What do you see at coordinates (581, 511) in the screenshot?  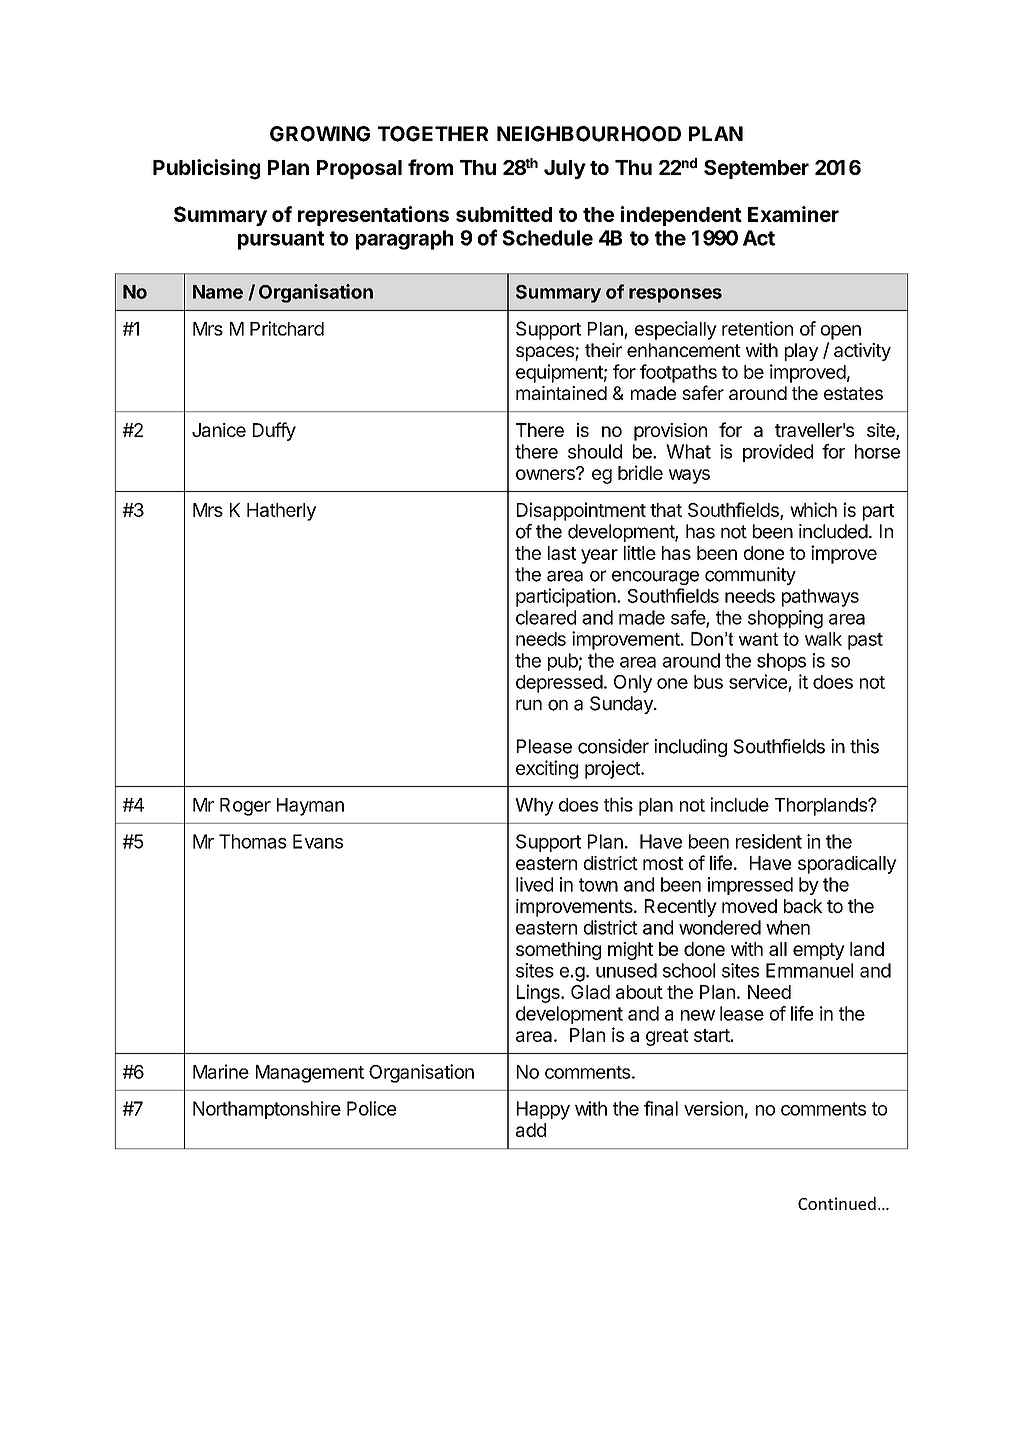 I see `Disappointment` at bounding box center [581, 511].
